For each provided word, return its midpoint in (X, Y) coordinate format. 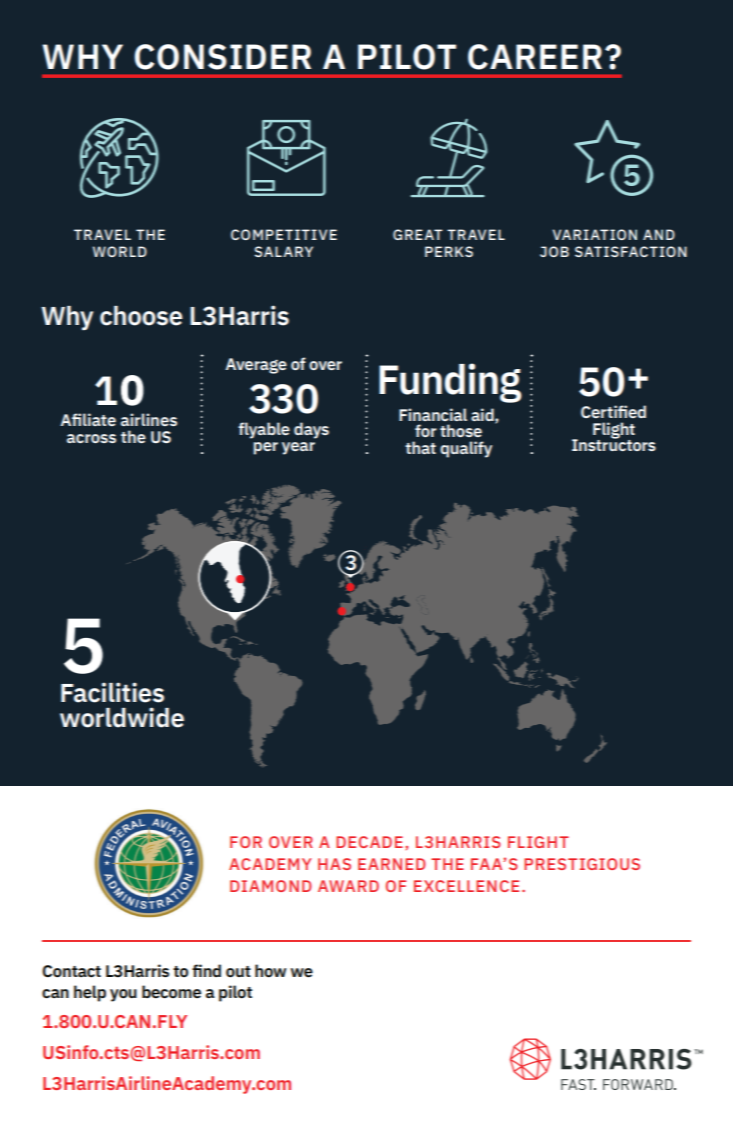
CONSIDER (222, 57)
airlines (149, 419)
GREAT (418, 234)
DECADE (369, 842)
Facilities (112, 692)
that (420, 447)
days (311, 430)
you (123, 995)
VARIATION (595, 234)
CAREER (535, 57)
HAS (334, 864)
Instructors (614, 444)
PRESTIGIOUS (582, 864)
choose (141, 316)
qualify (466, 449)
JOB (554, 251)
